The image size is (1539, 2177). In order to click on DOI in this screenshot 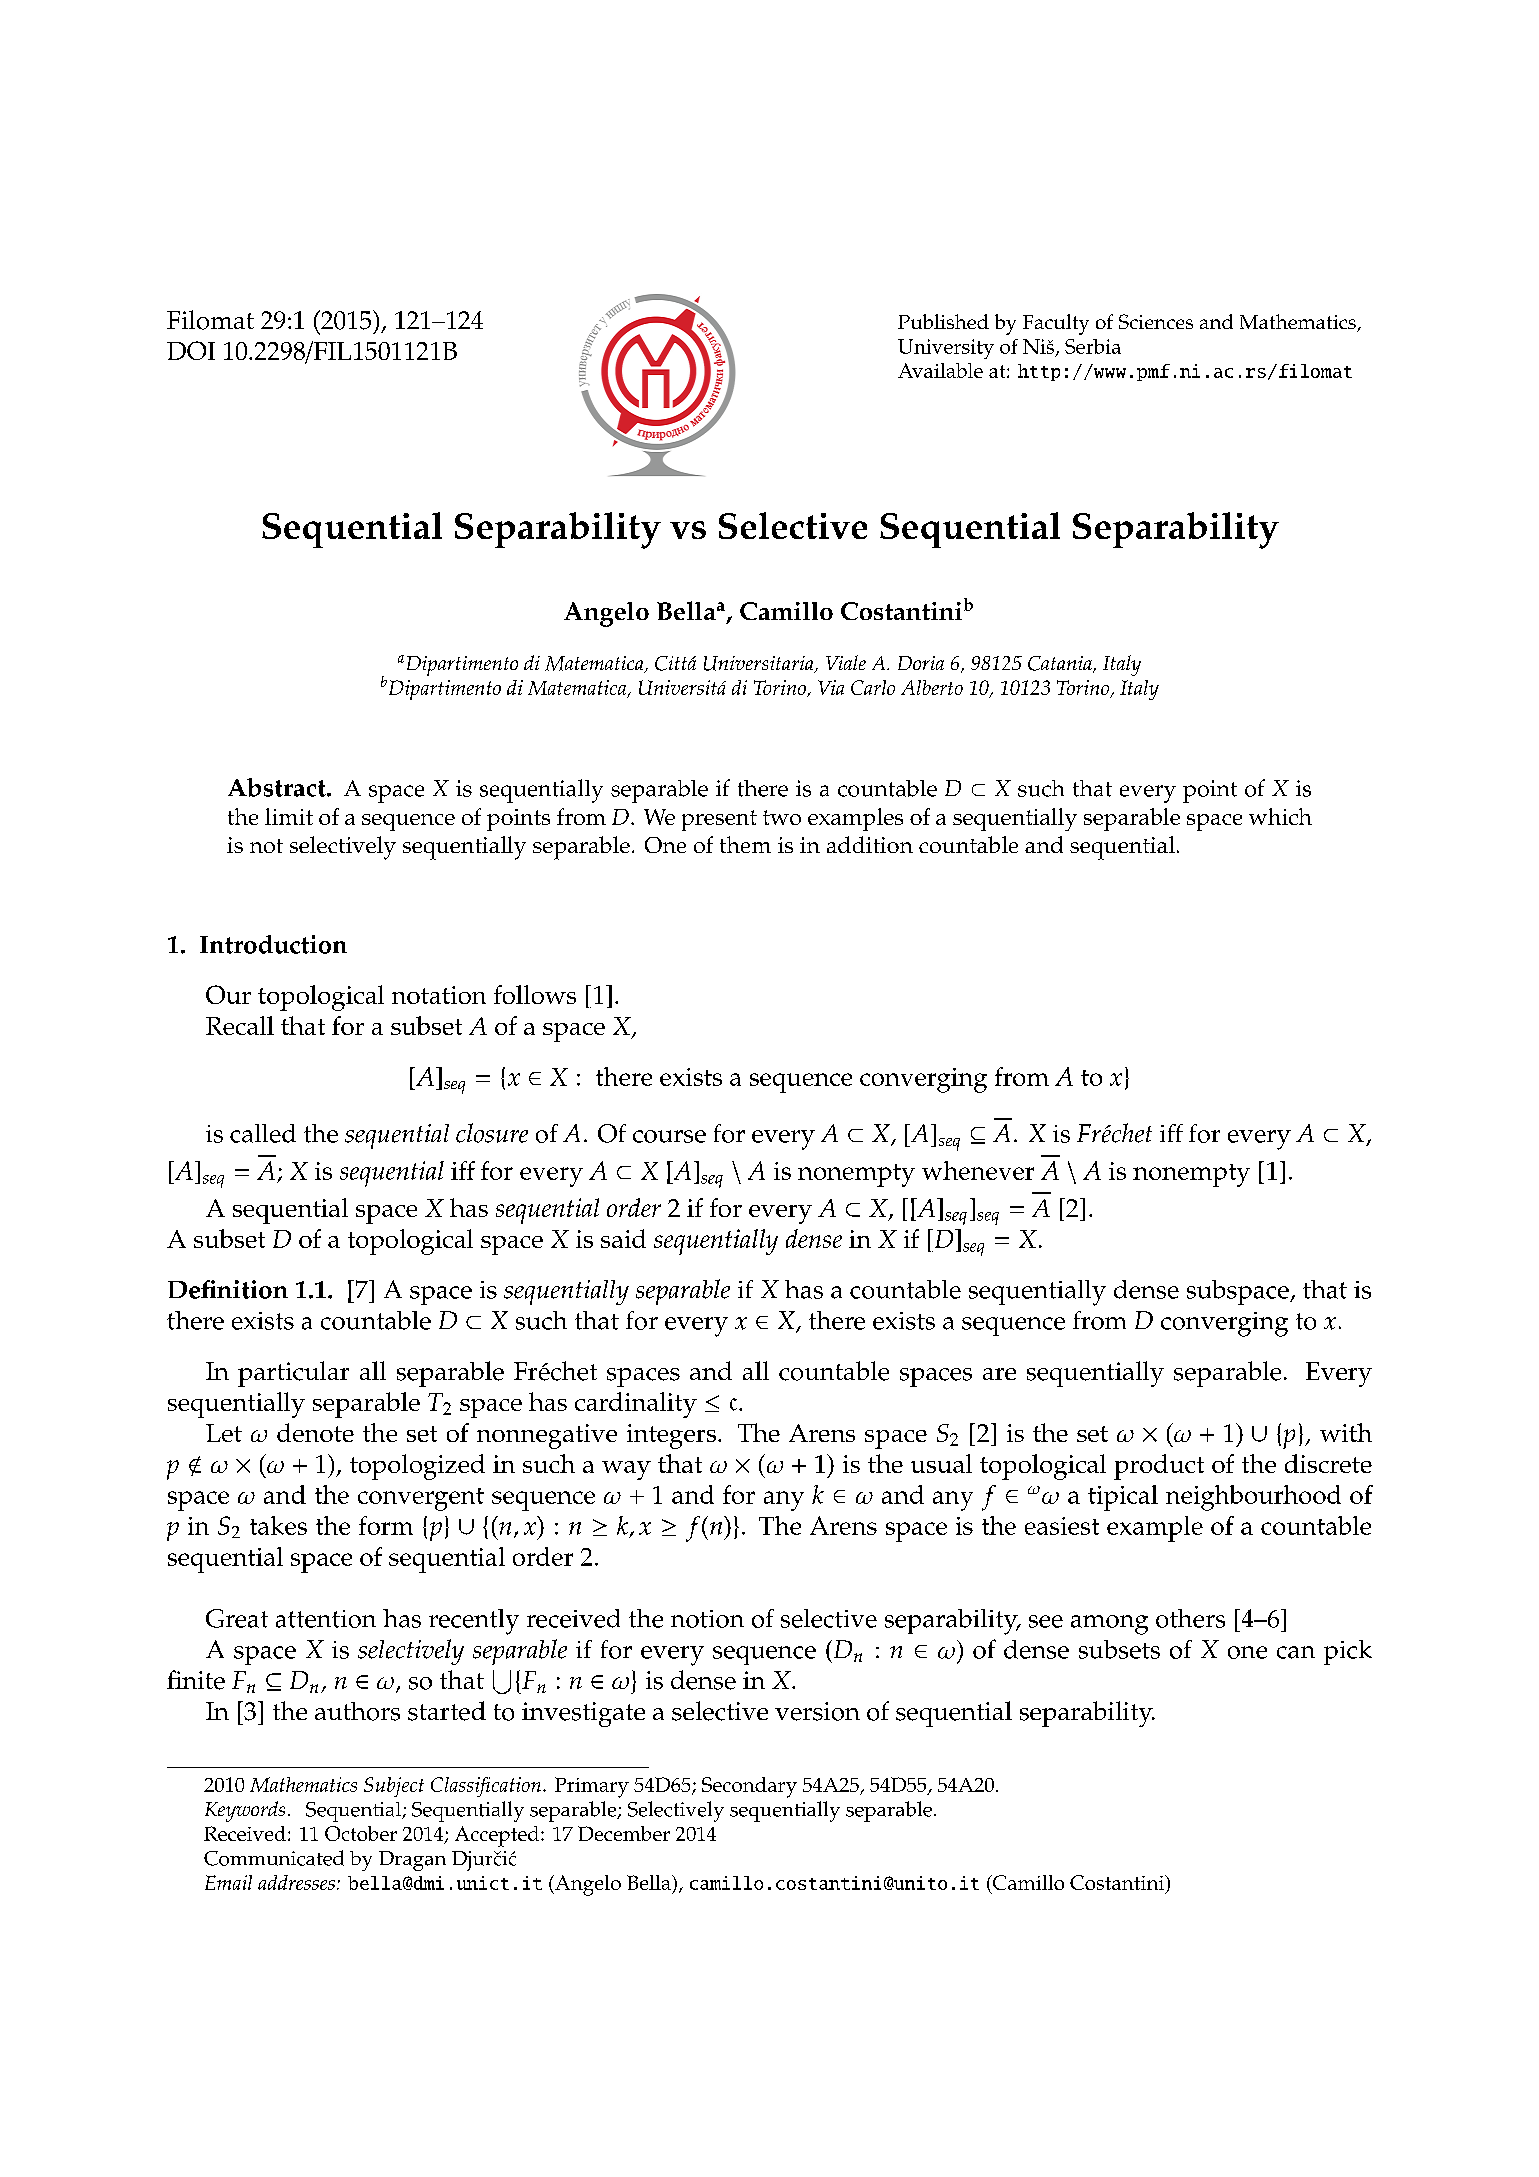, I will do `click(191, 350)`.
